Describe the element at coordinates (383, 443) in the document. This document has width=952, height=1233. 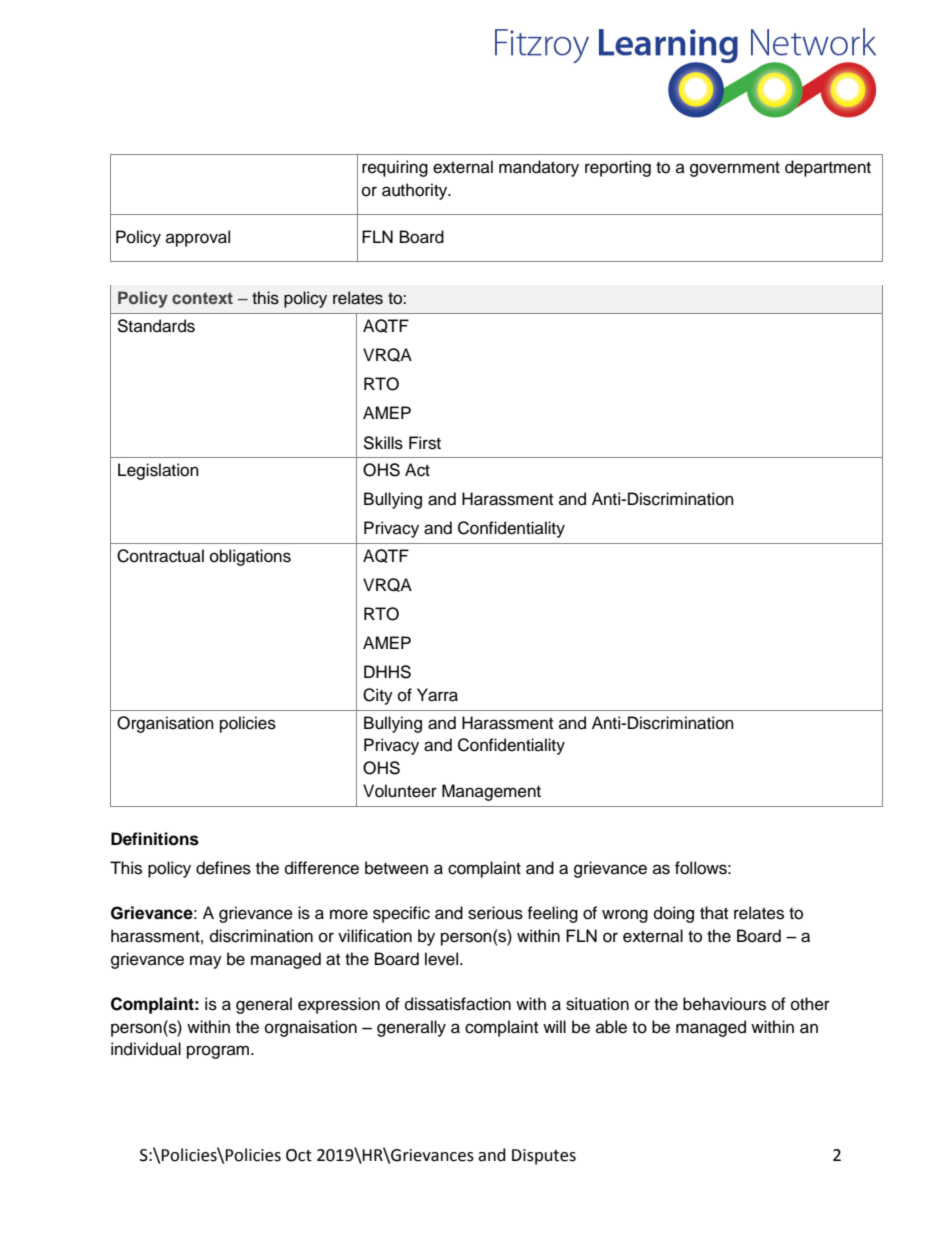
I see `Skills` at that location.
